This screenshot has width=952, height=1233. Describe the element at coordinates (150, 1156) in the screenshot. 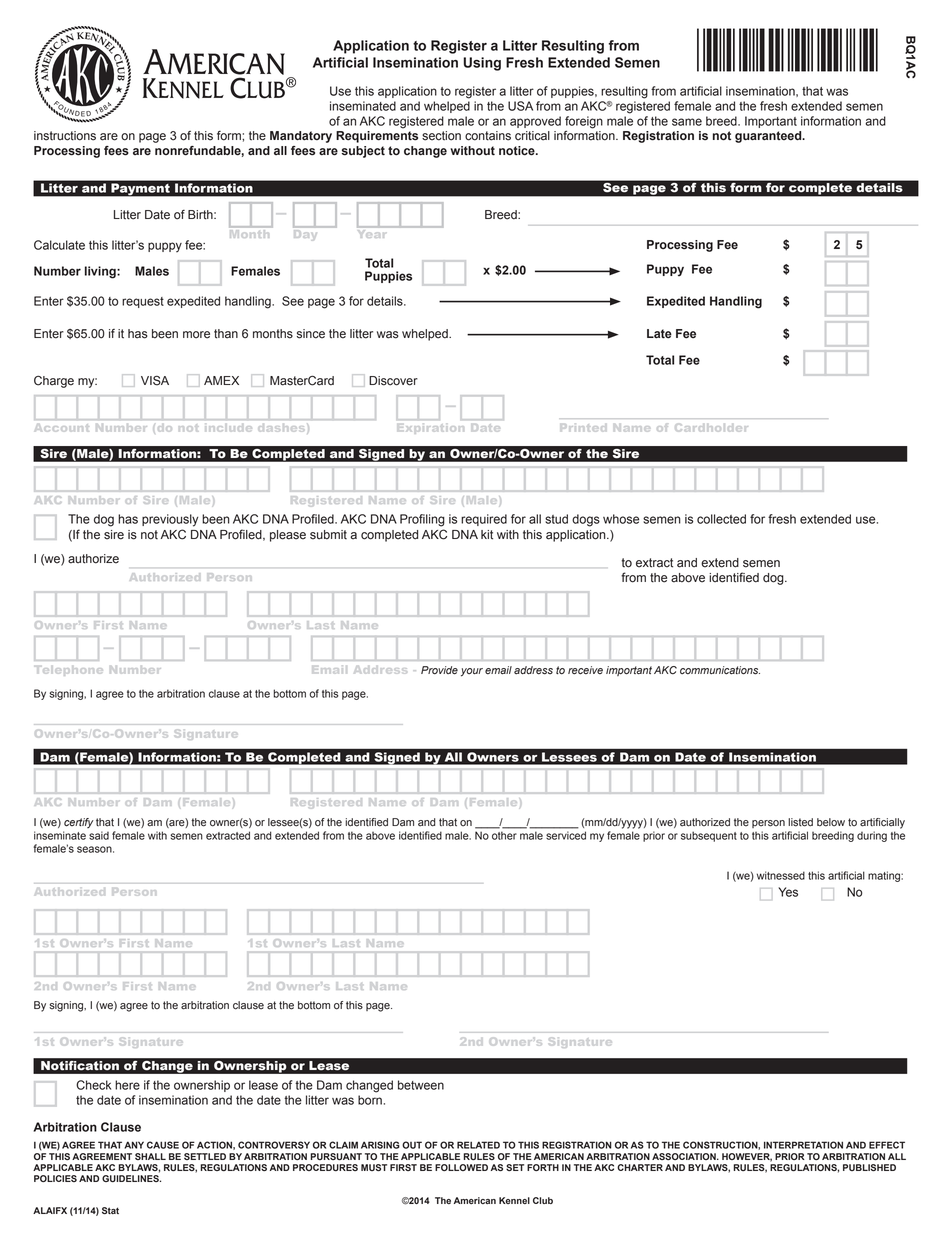

I see `shall` at that location.
